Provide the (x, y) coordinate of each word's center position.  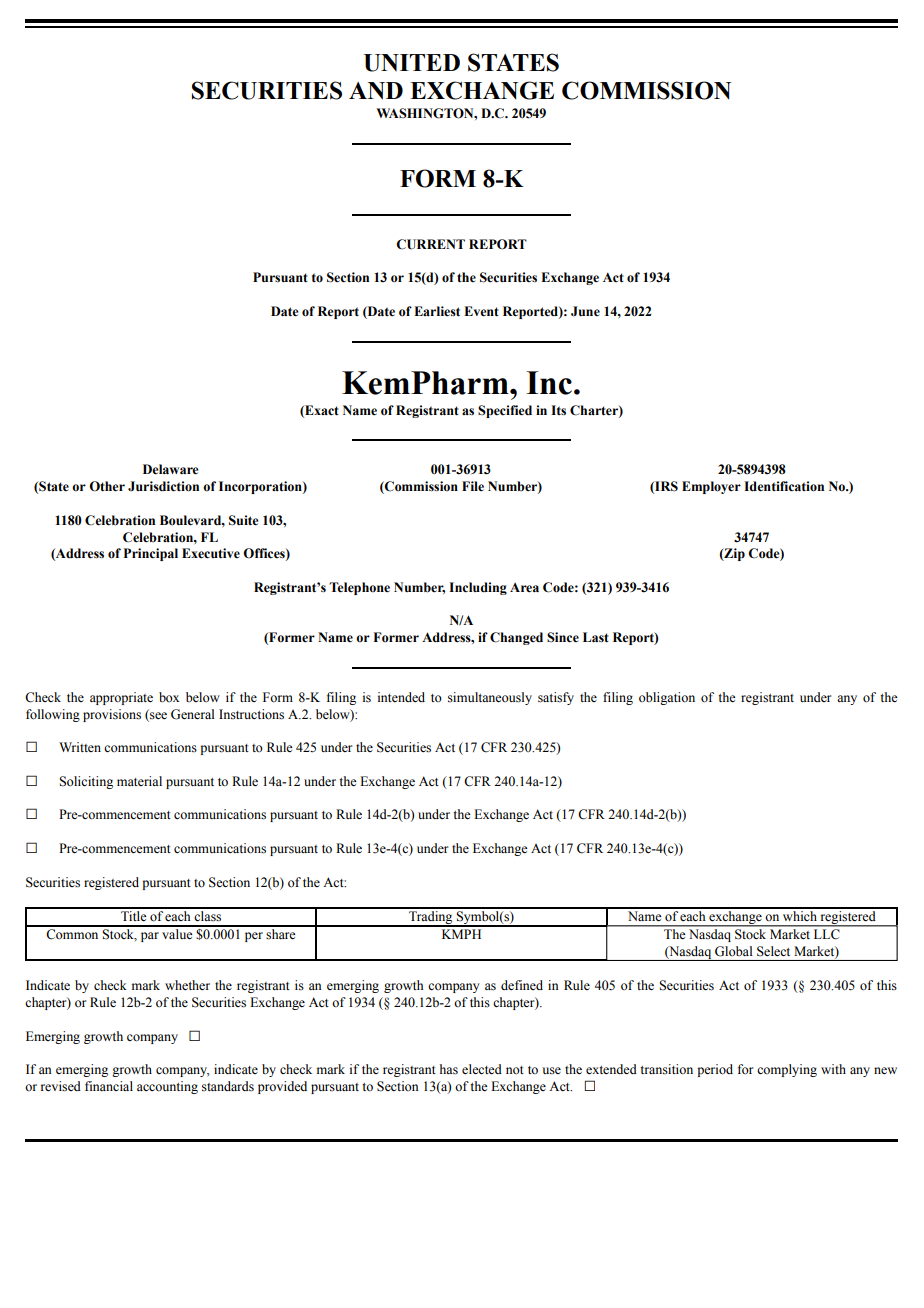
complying (787, 1070)
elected (482, 1069)
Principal (151, 554)
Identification (784, 486)
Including (478, 588)
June (585, 311)
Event (481, 311)
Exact (321, 411)
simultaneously (490, 698)
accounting (167, 1087)
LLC (826, 934)
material (139, 781)
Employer (711, 487)
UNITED (412, 63)
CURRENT (430, 244)
